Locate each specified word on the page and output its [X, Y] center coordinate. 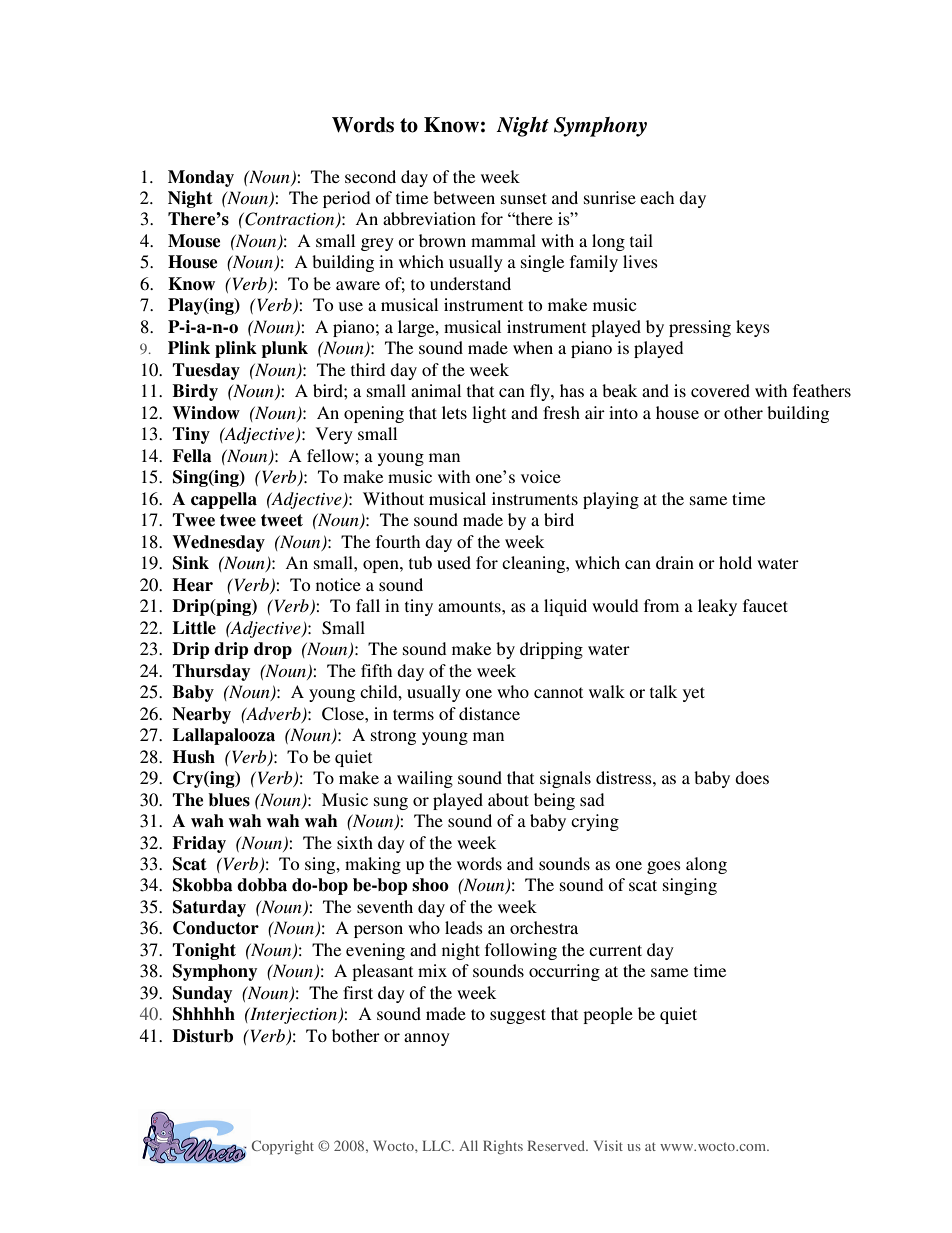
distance [489, 713]
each [657, 197]
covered [720, 390]
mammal [503, 240]
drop [273, 650]
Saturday [209, 908]
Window [206, 413]
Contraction [290, 220]
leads [464, 927]
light [489, 414]
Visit [608, 1145]
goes [664, 867]
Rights [503, 1147]
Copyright [283, 1147]
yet [694, 694]
